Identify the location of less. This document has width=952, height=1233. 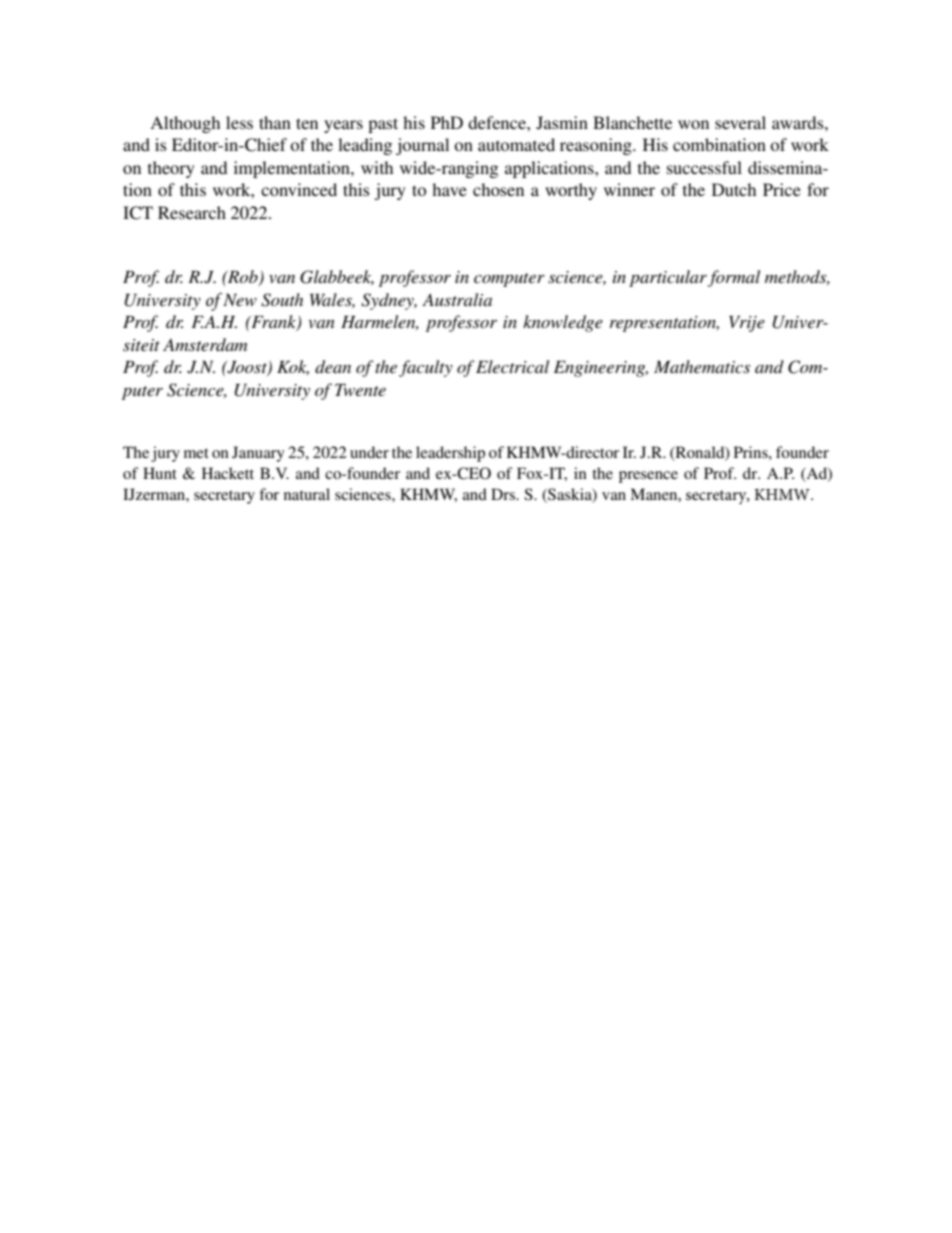
(239, 122).
